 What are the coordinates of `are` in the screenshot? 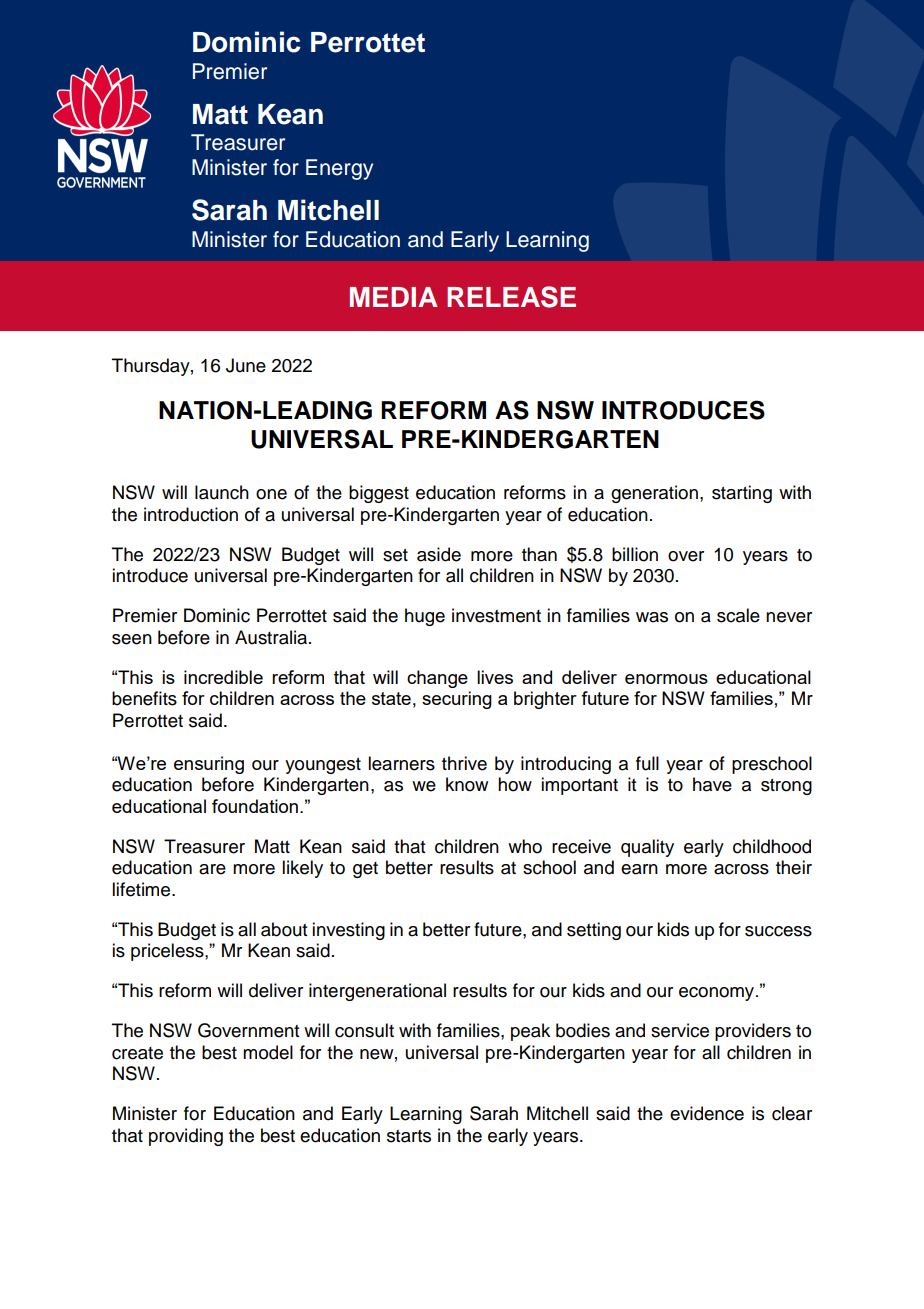 It's located at (212, 869).
